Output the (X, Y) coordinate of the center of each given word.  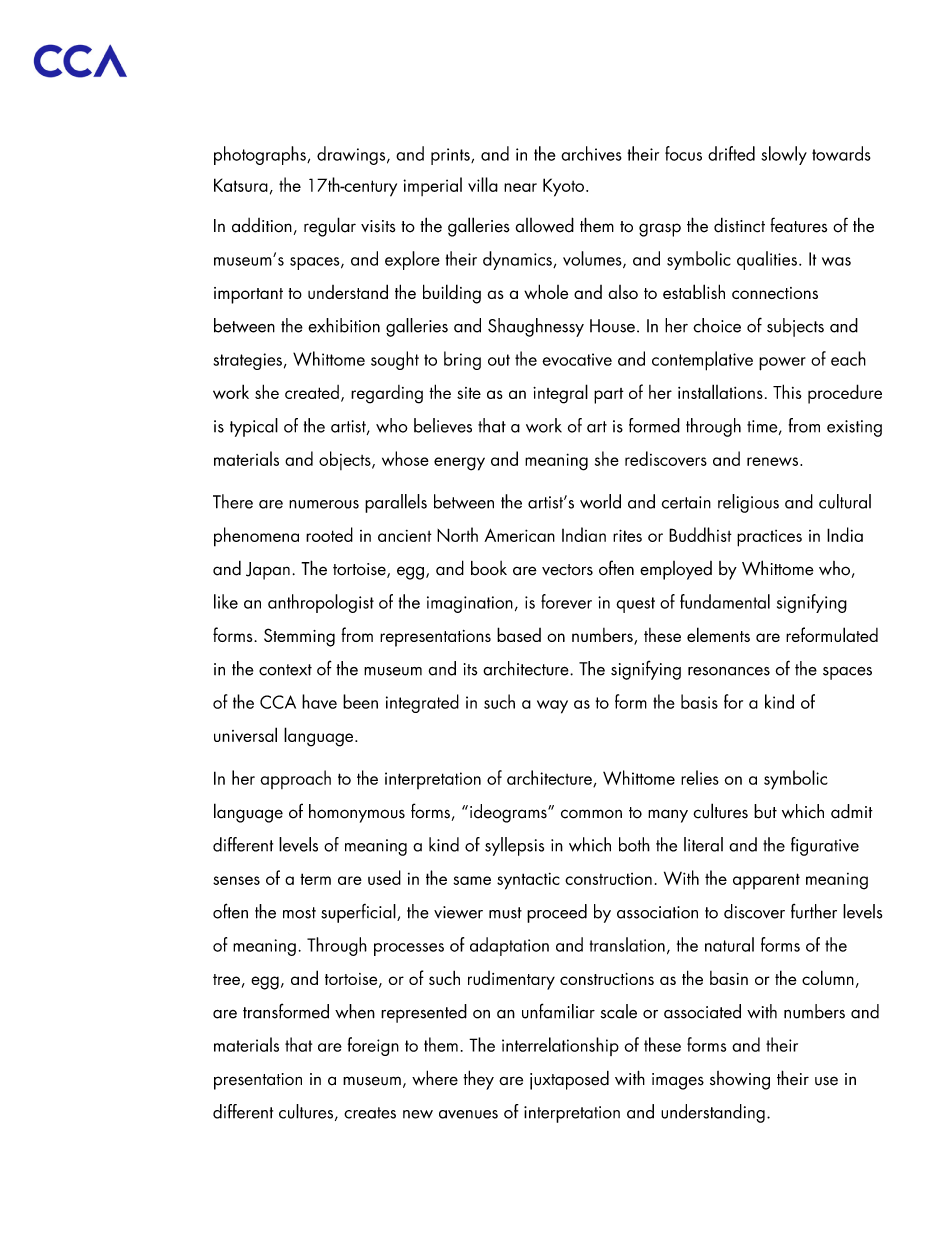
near (520, 187)
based (519, 634)
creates (370, 1113)
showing (740, 1080)
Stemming (299, 637)
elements (718, 634)
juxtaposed (569, 1080)
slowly (784, 155)
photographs (261, 155)
